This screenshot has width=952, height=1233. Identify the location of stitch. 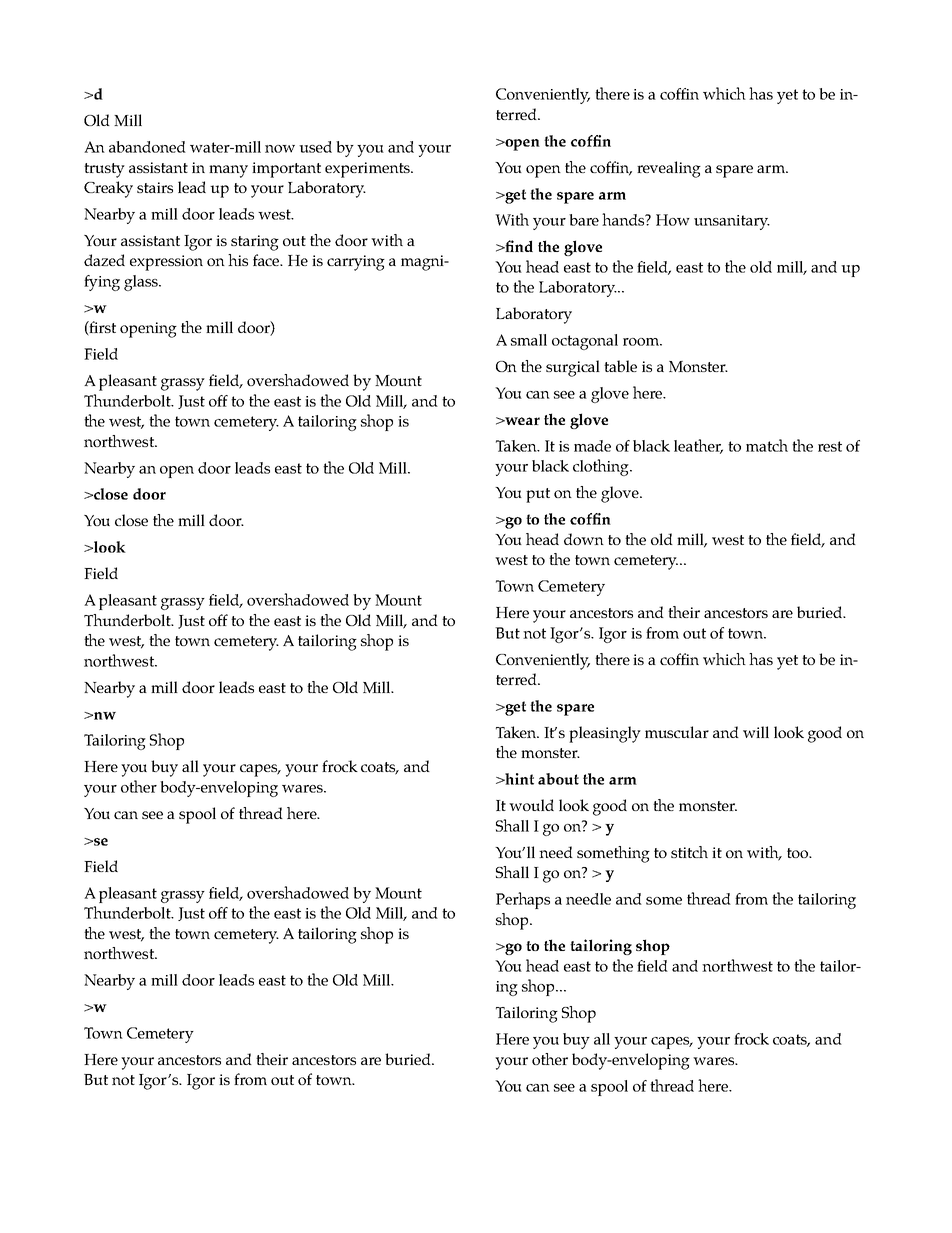
(689, 852).
